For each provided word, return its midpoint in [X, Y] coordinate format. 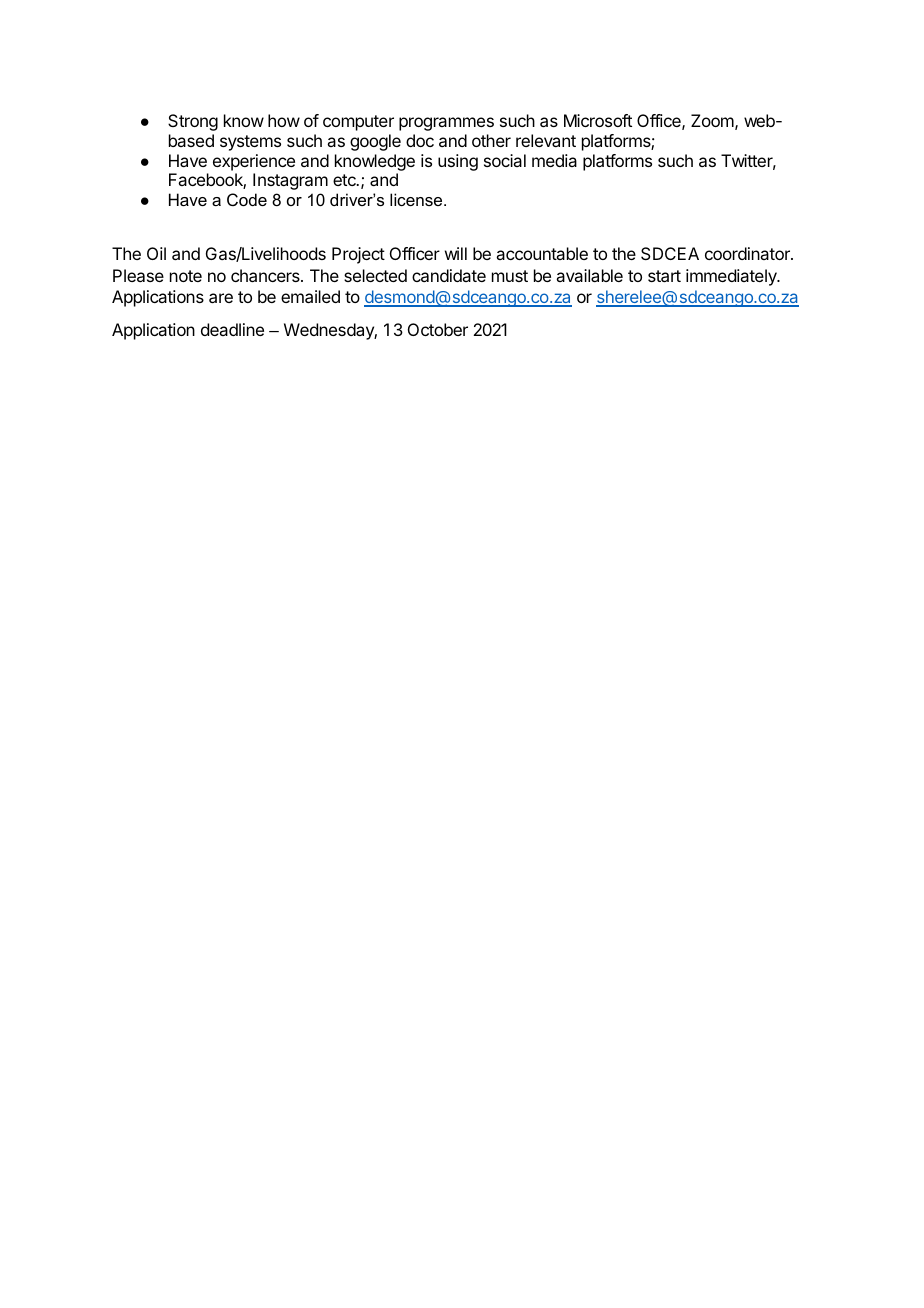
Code [247, 199]
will [456, 253]
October [438, 329]
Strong [193, 122]
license [417, 199]
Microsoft [598, 120]
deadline [232, 329]
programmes [446, 124]
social [505, 160]
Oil [156, 253]
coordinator [748, 253]
